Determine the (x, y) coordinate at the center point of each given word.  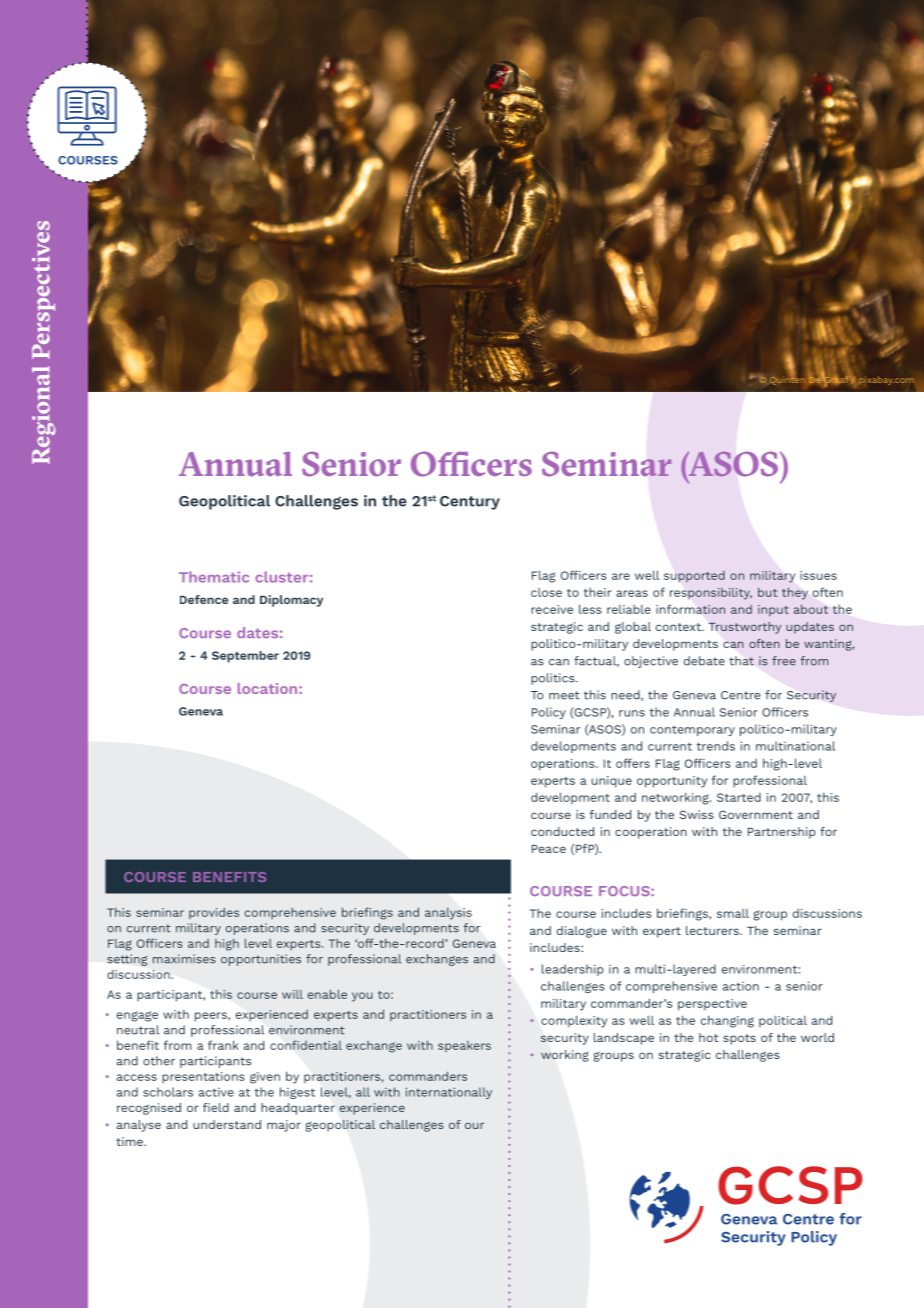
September (245, 657)
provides (214, 913)
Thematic (214, 577)
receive (552, 609)
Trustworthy (745, 628)
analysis (448, 913)
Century (470, 503)
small (733, 913)
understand (227, 1124)
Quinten (787, 379)
